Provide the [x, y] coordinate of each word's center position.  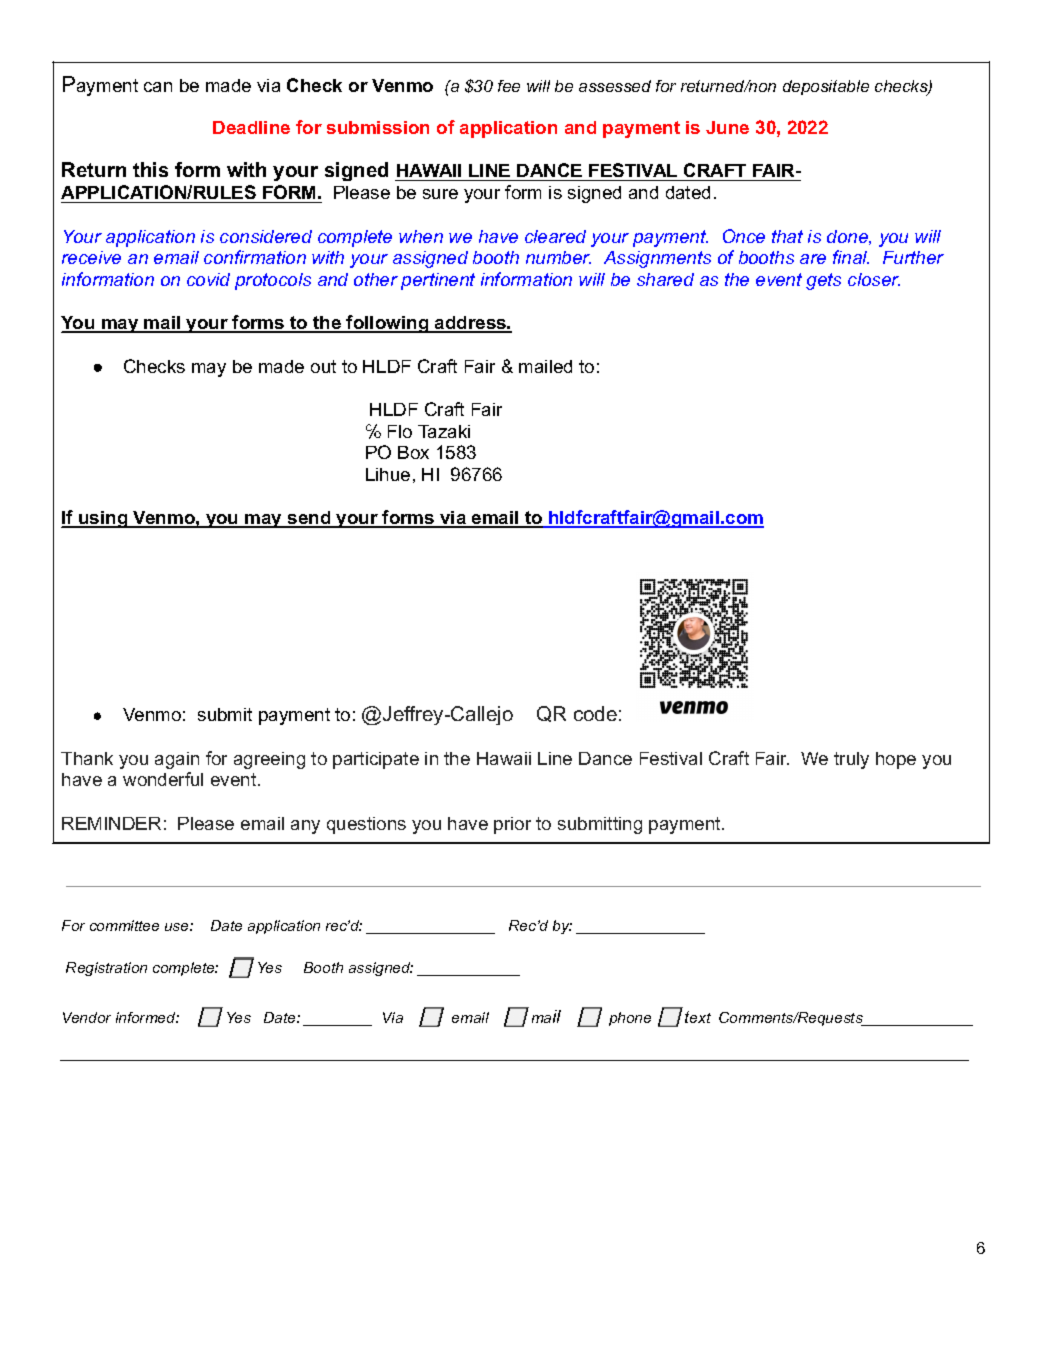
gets [823, 281]
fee [509, 86]
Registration [106, 969]
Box [413, 452]
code [595, 713]
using [103, 519]
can [158, 87]
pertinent [438, 281]
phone [630, 1019]
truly [851, 760]
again [177, 760]
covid [208, 279]
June [727, 127]
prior [512, 825]
